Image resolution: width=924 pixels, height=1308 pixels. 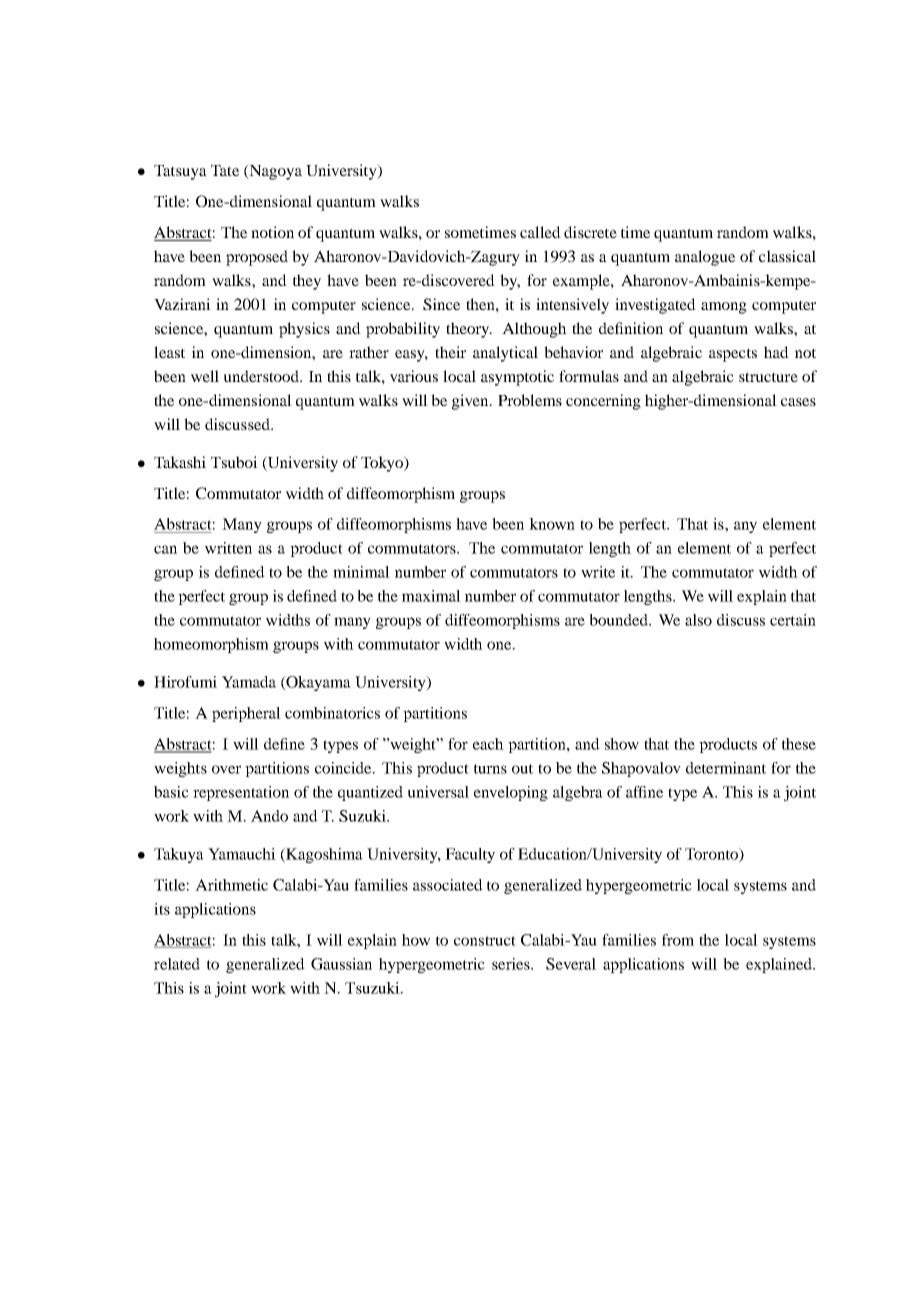 I want to click on related, so click(x=177, y=964).
